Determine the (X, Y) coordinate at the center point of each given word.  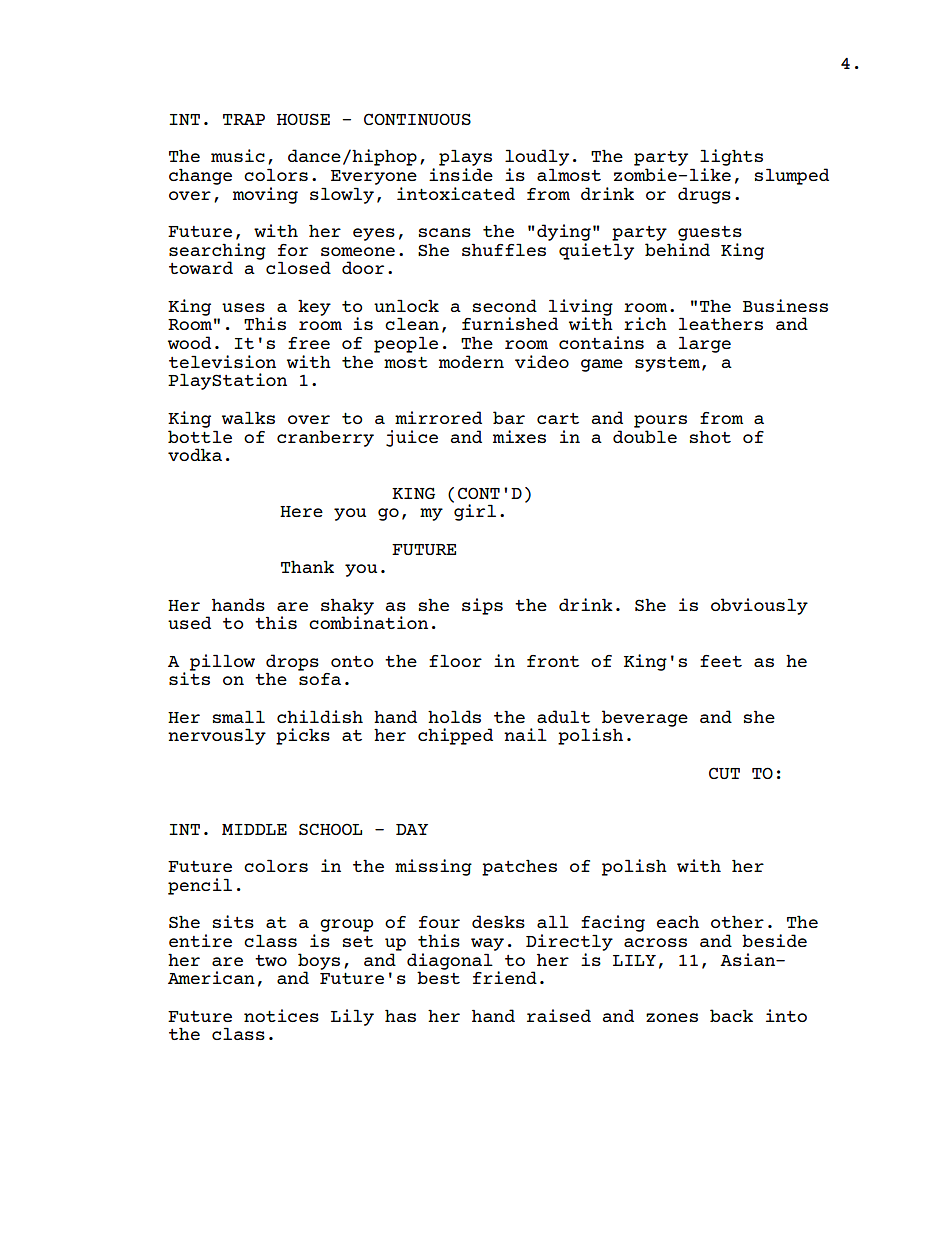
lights (731, 159)
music (238, 155)
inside (461, 174)
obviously (759, 606)
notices (281, 1015)
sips (482, 606)
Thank (307, 566)
